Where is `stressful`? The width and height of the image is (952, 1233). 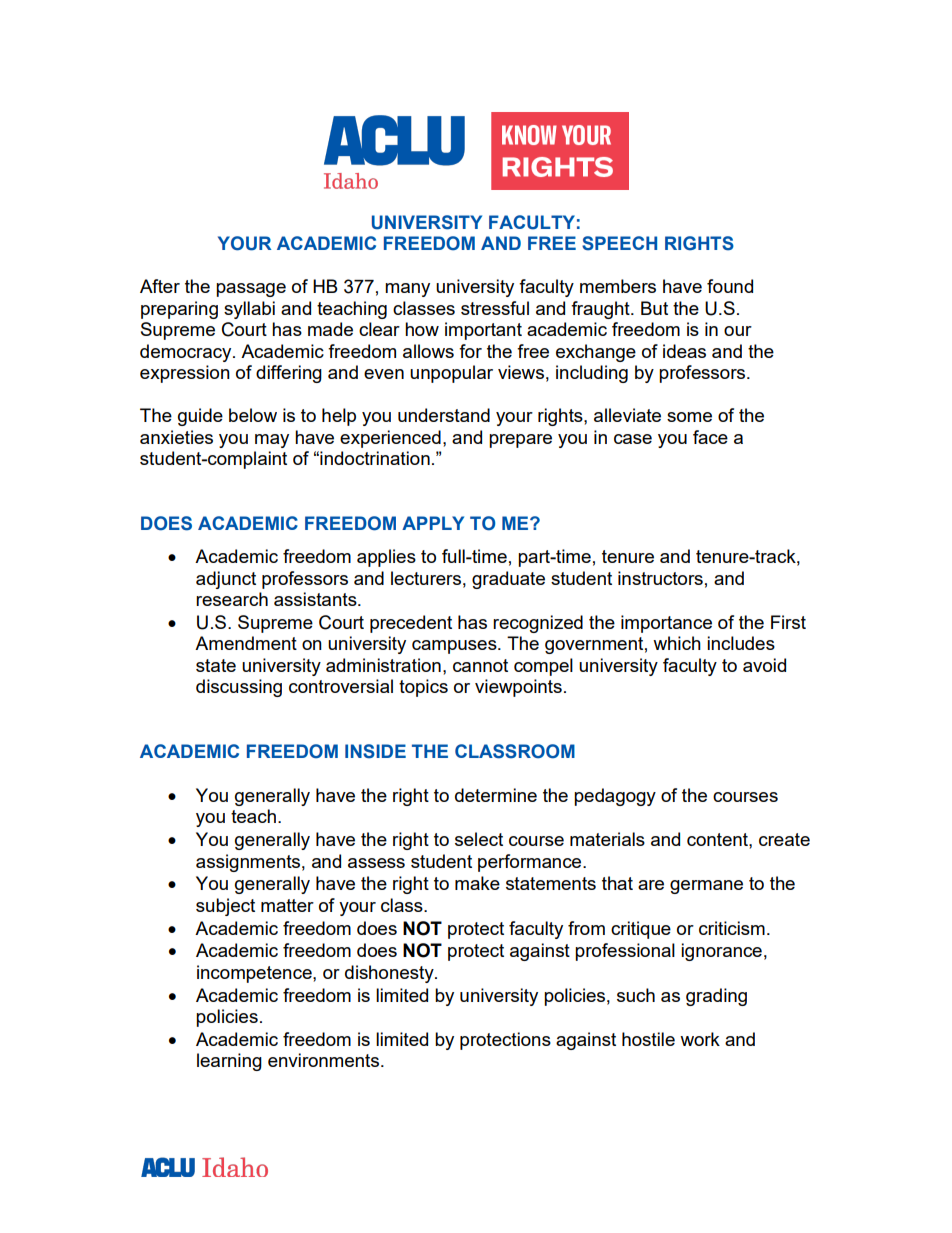
stressful is located at coordinates (495, 308).
